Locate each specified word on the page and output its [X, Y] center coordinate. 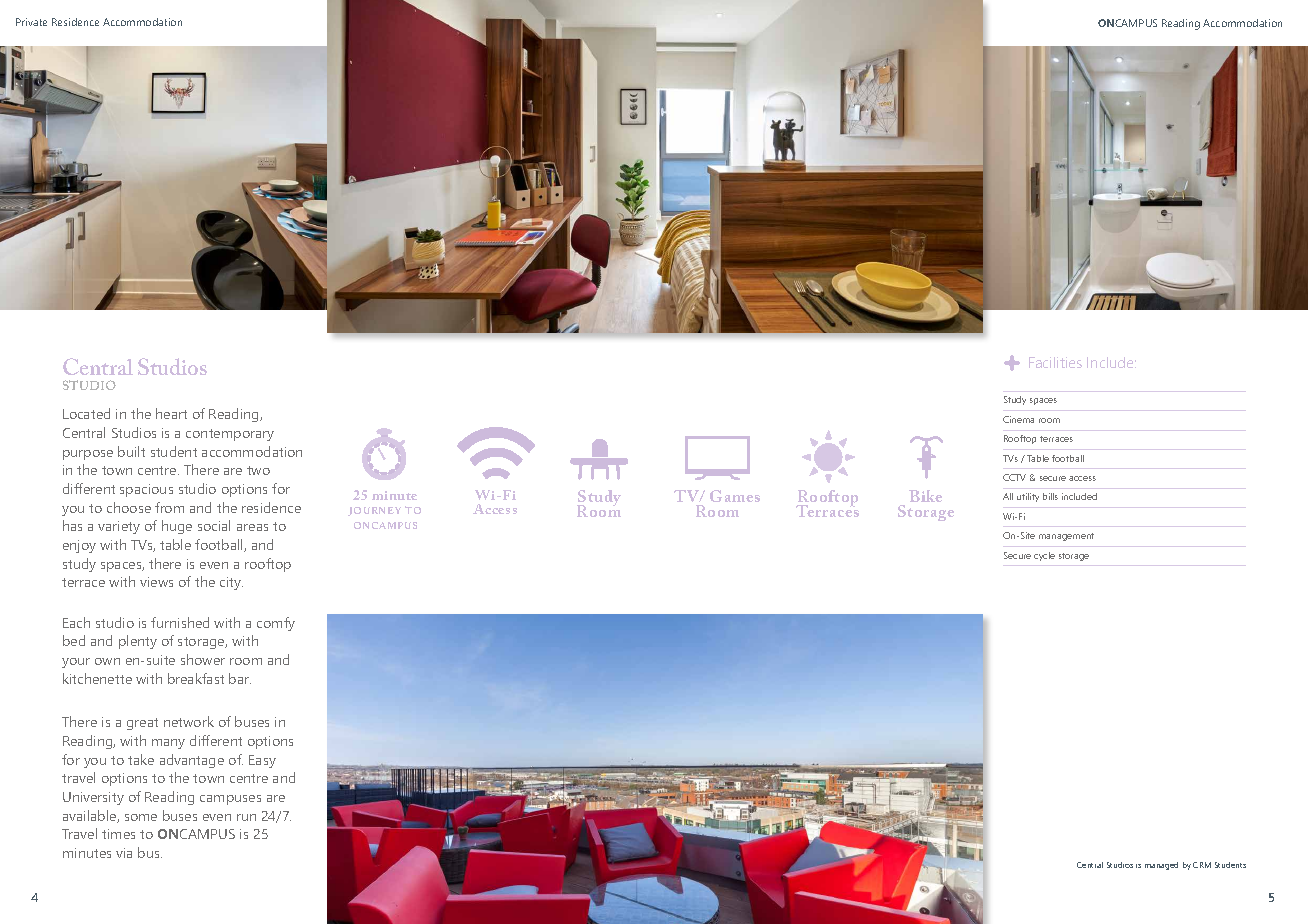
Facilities [1055, 362]
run [246, 817]
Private [31, 22]
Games [735, 496]
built [131, 451]
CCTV [1014, 477]
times [118, 834]
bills [1050, 496]
